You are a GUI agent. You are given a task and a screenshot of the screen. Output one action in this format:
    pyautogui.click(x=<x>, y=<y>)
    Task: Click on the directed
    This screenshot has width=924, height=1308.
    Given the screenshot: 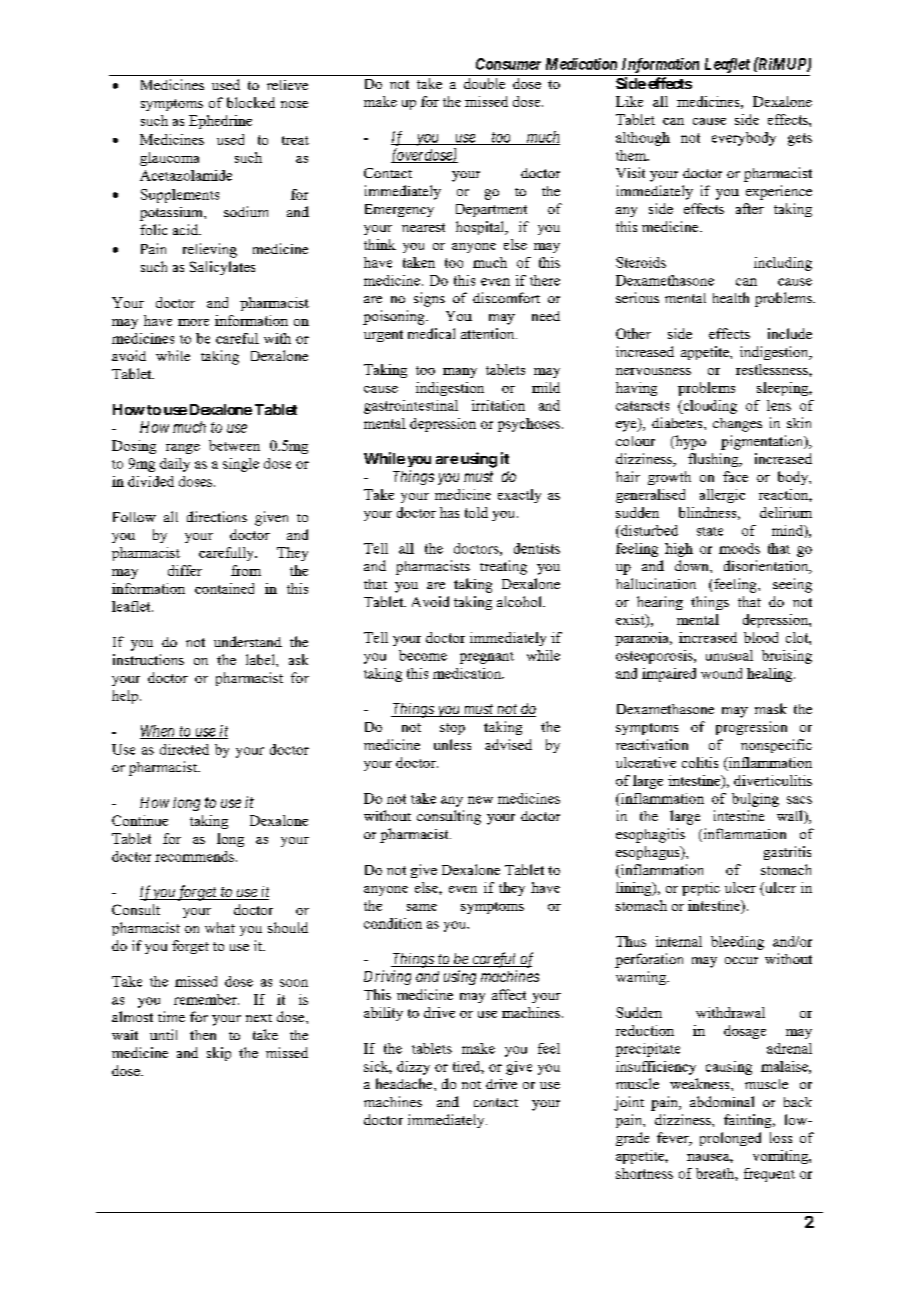 What is the action you would take?
    pyautogui.click(x=184, y=749)
